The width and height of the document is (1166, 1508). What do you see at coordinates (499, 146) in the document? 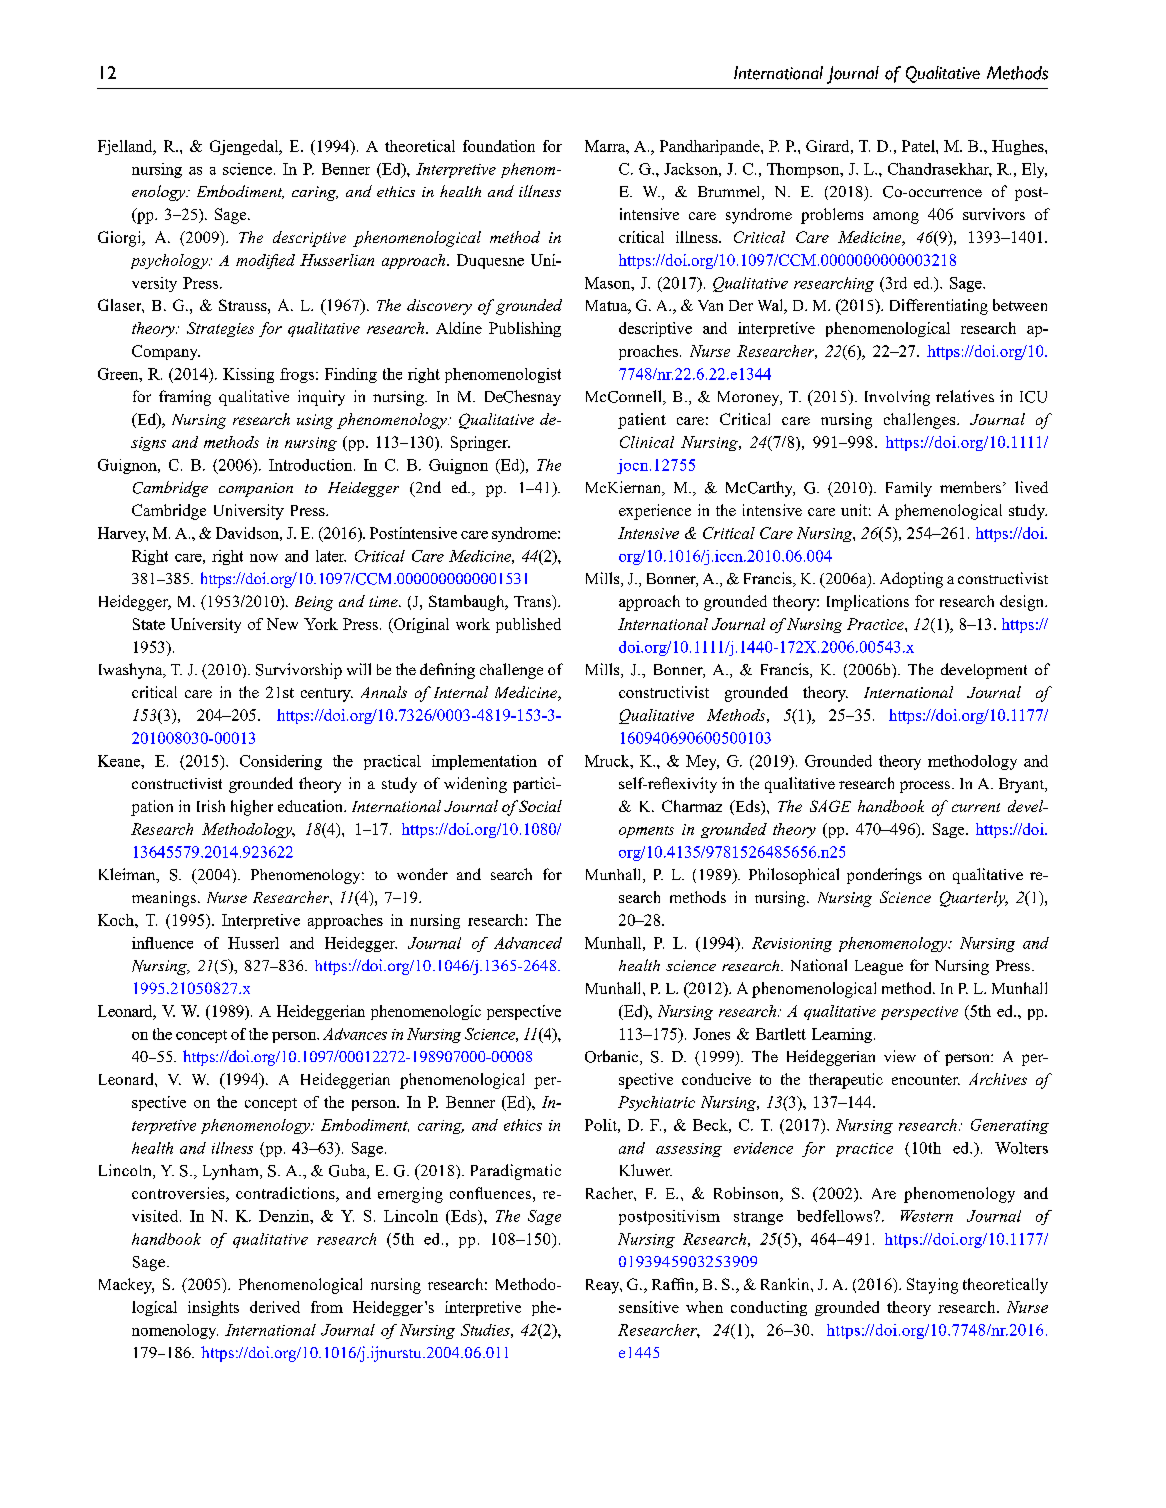
I see `foundation` at bounding box center [499, 146].
